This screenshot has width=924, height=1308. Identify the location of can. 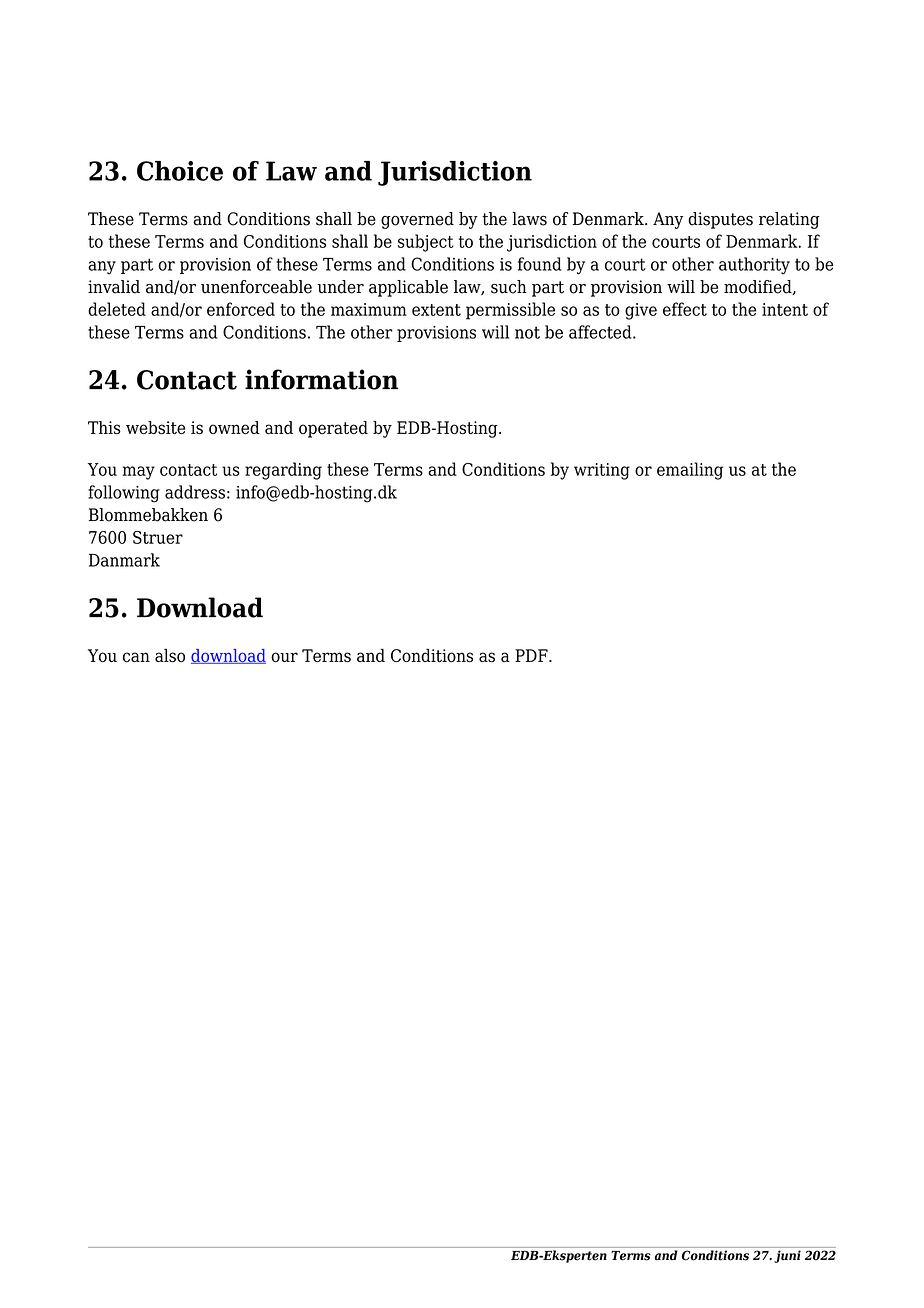
(136, 657).
